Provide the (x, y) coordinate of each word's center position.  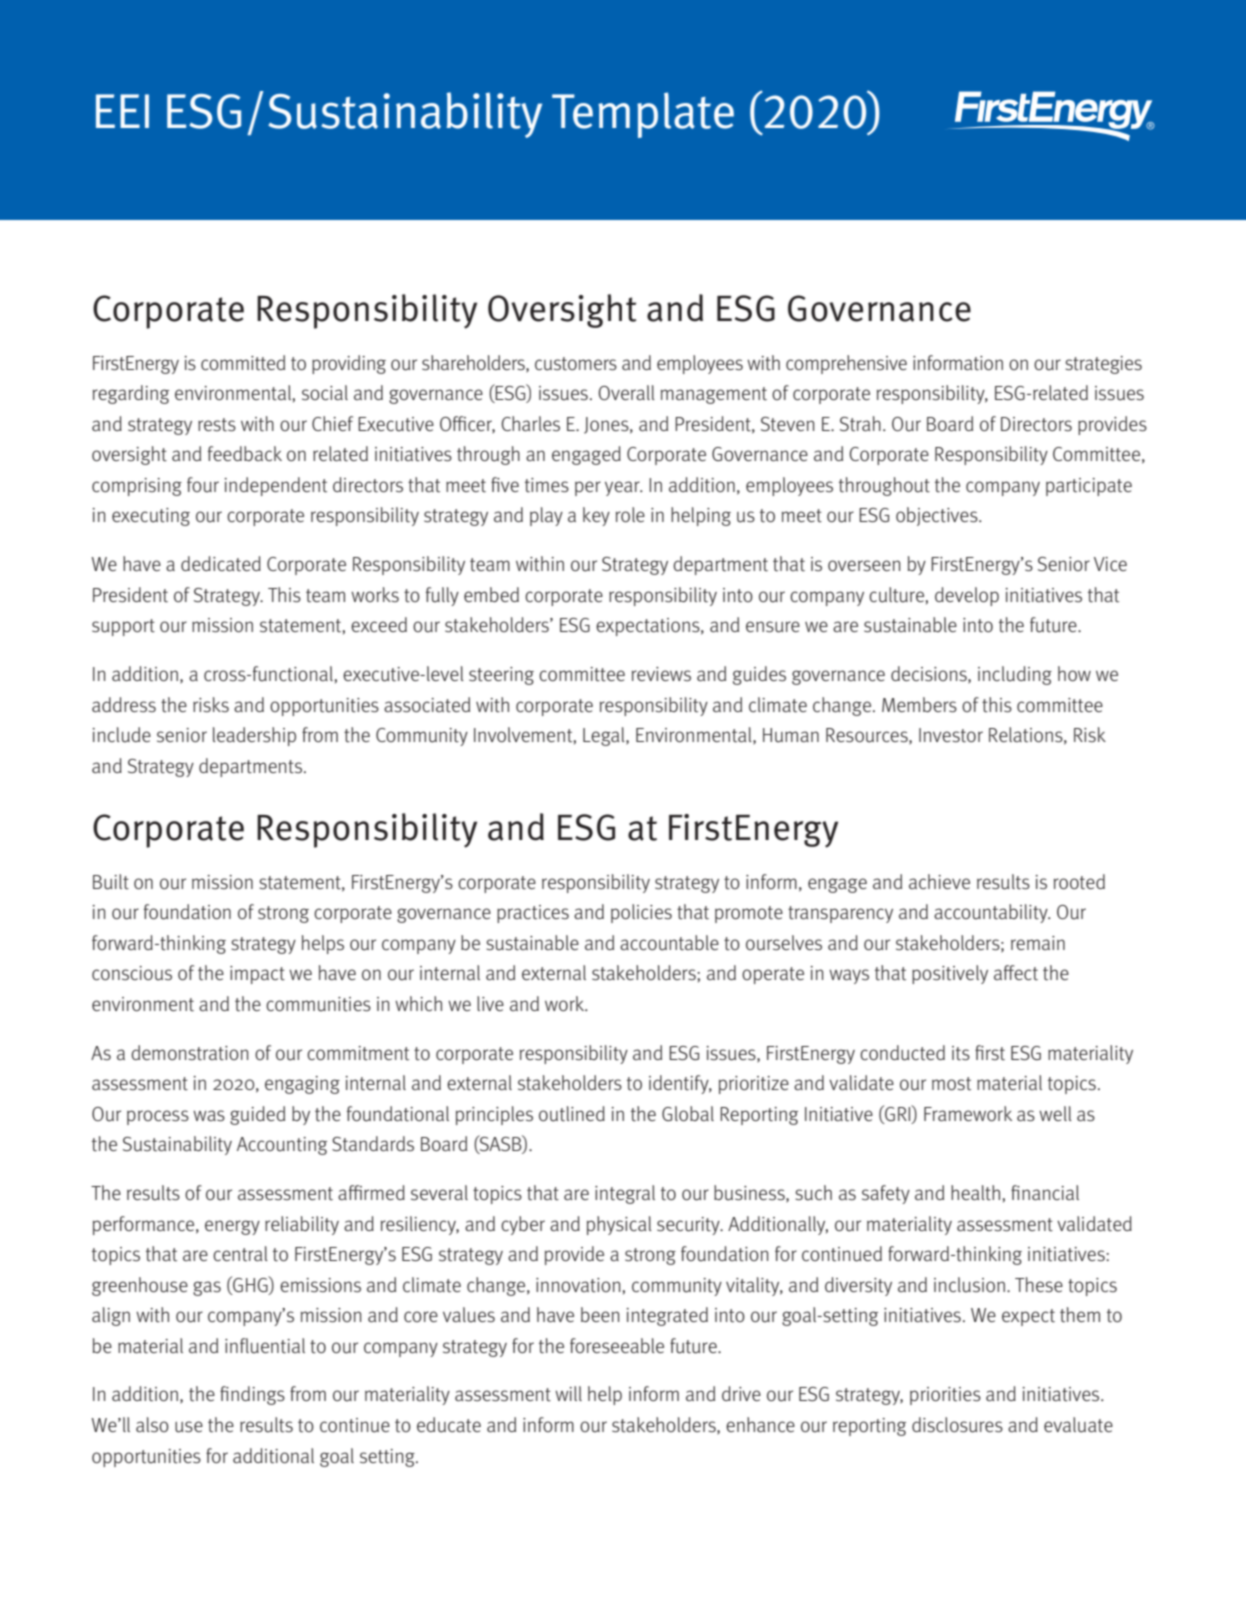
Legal (605, 736)
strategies (1103, 365)
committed (243, 363)
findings (252, 1395)
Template (643, 115)
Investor (951, 735)
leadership (254, 736)
